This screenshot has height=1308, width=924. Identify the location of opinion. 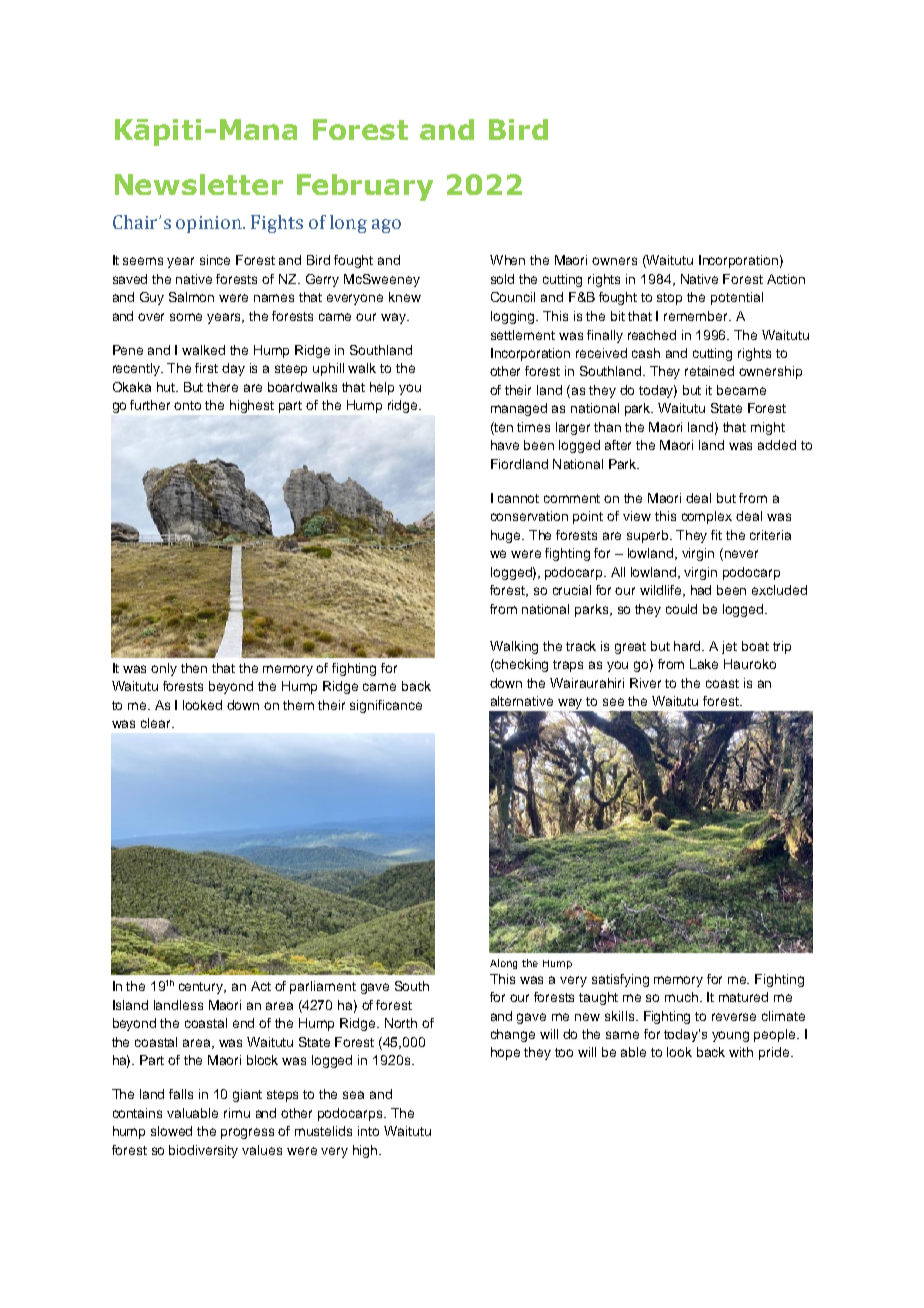
(210, 224).
